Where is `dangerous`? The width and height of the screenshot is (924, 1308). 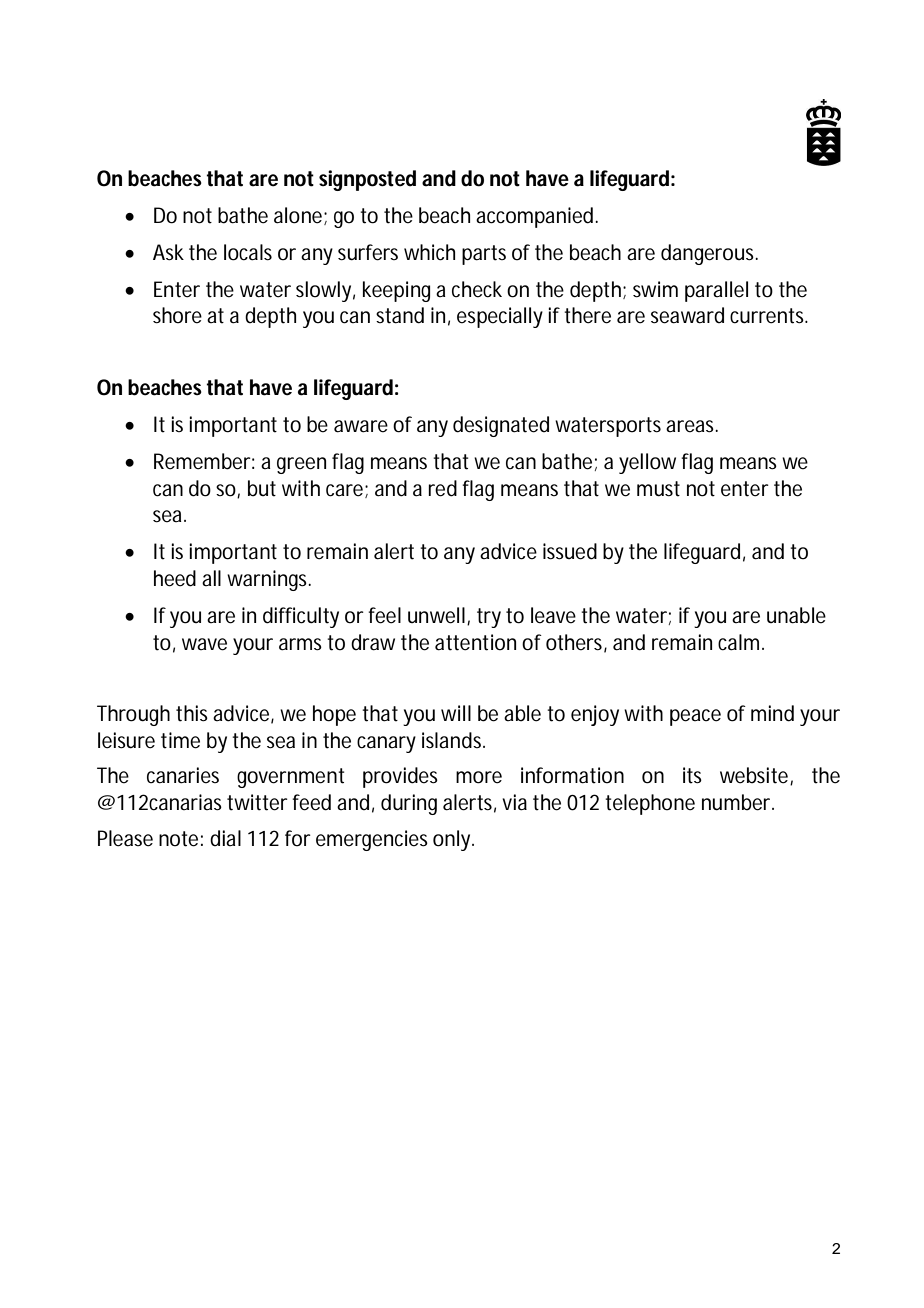 dangerous is located at coordinates (709, 254).
